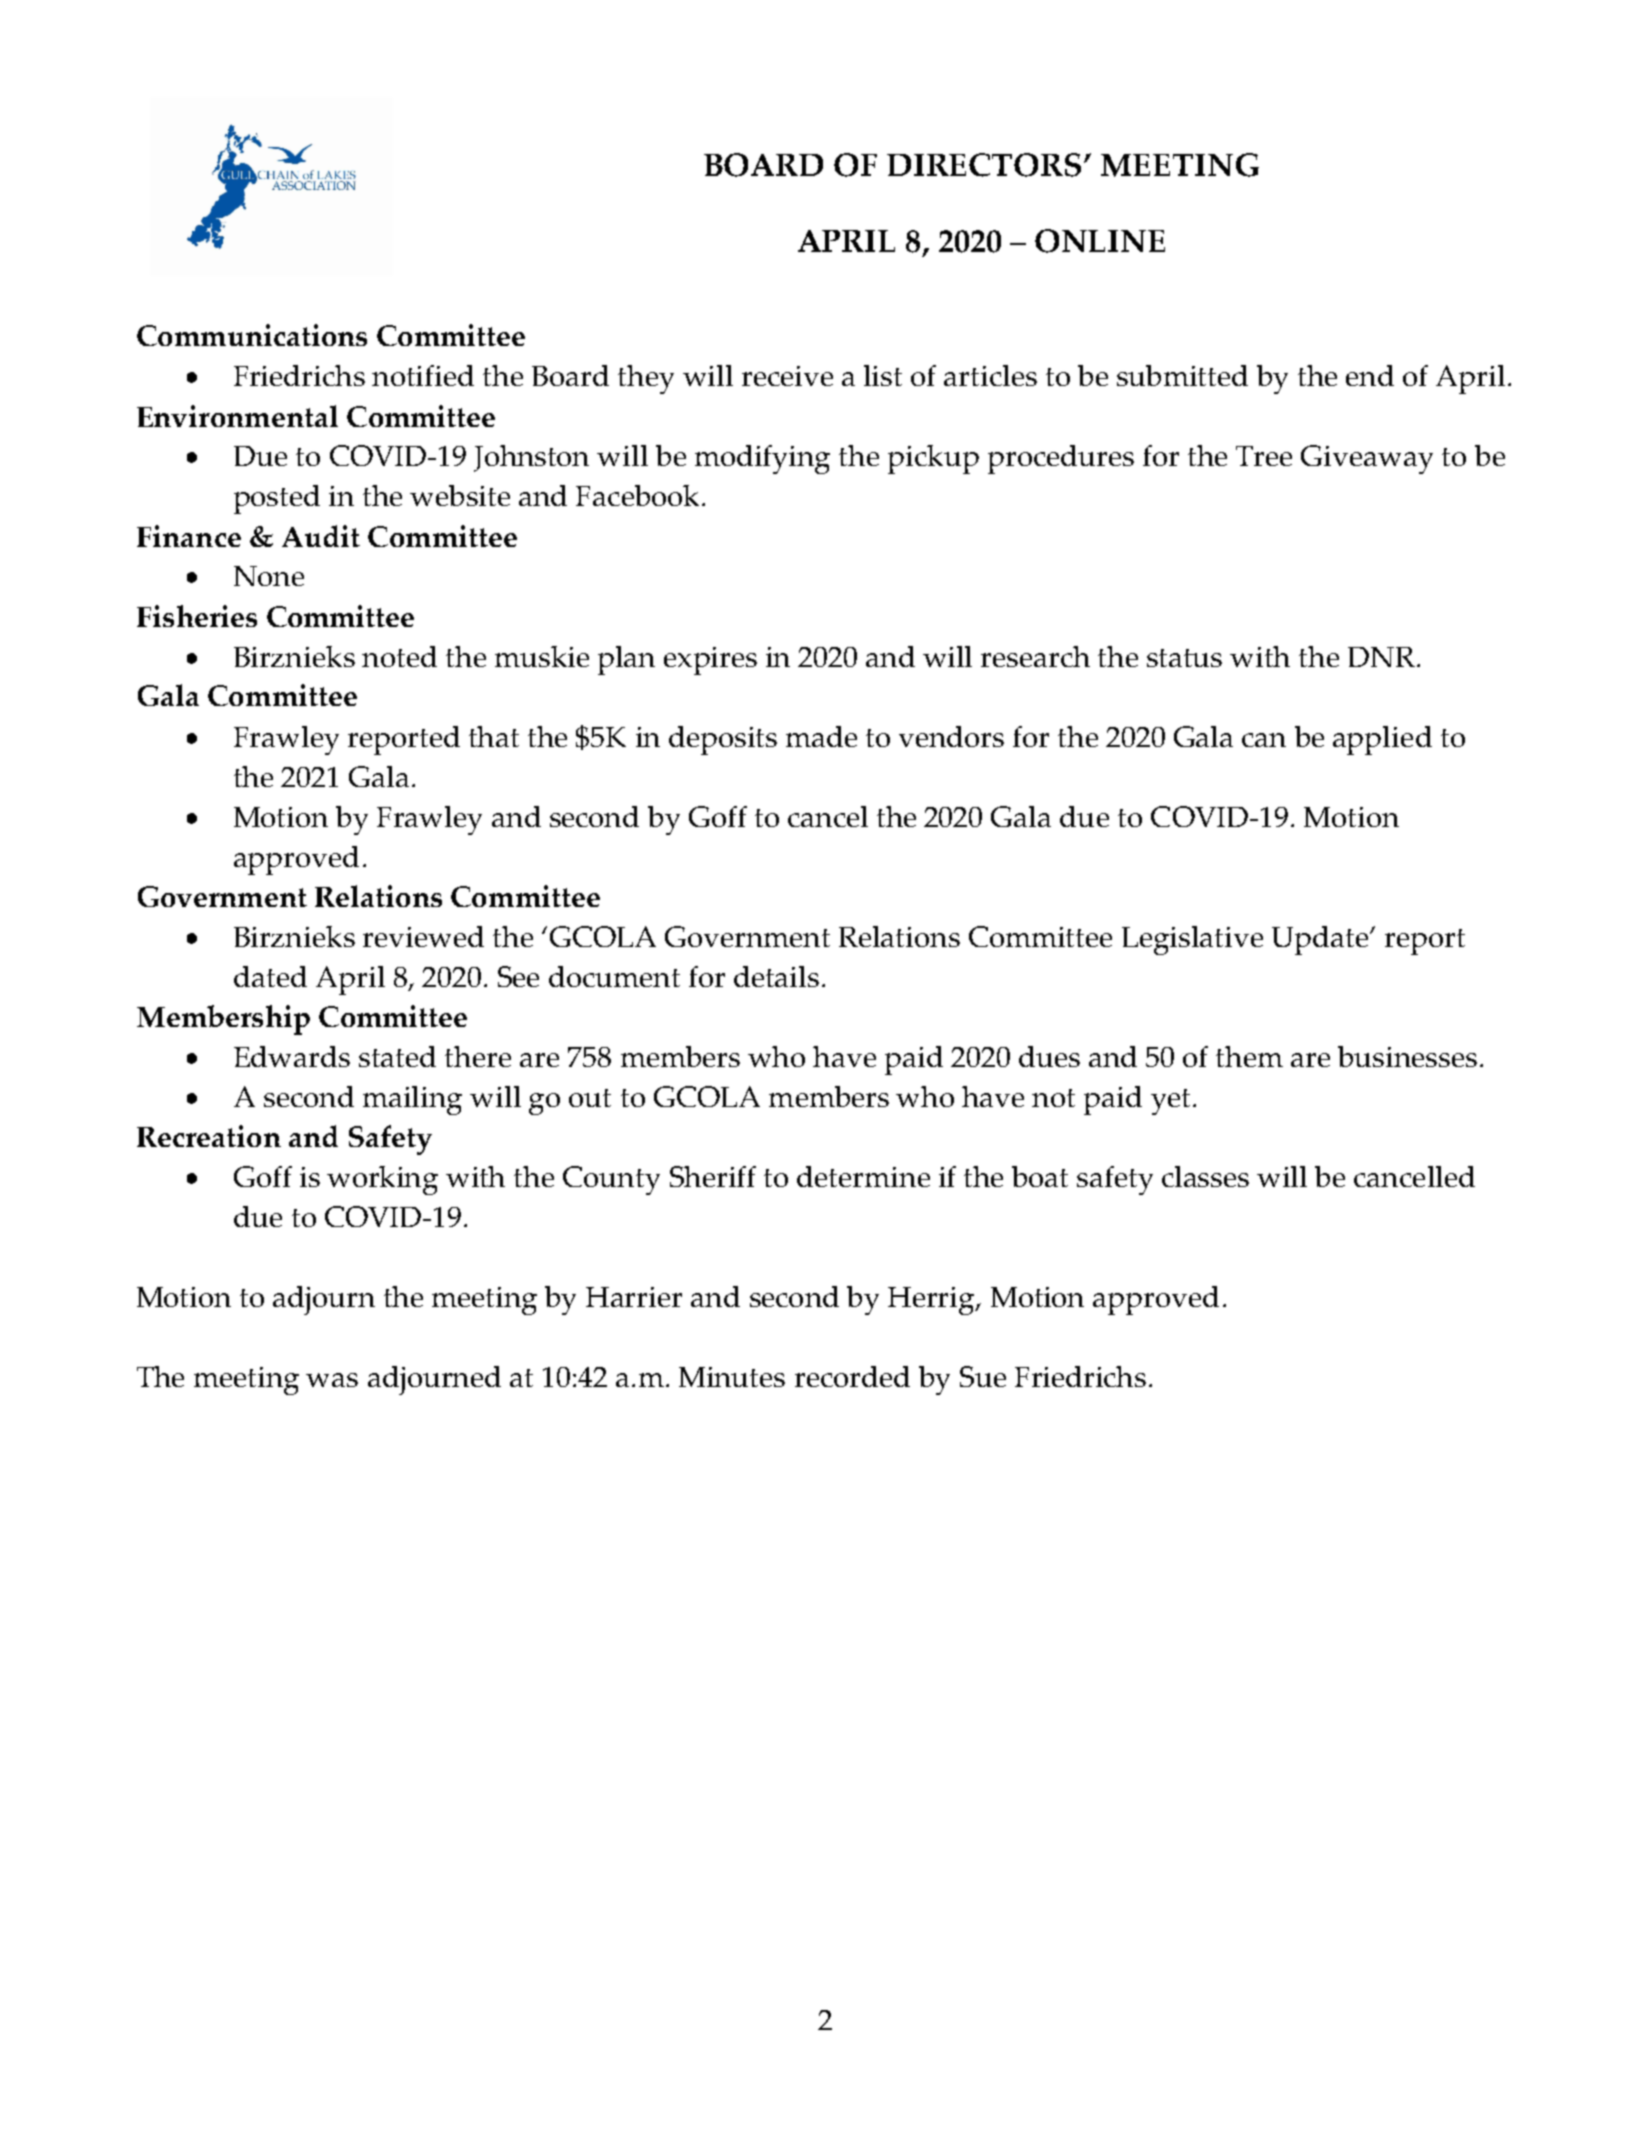 This screenshot has height=2136, width=1651. Describe the element at coordinates (494, 736) in the screenshot. I see `that` at that location.
